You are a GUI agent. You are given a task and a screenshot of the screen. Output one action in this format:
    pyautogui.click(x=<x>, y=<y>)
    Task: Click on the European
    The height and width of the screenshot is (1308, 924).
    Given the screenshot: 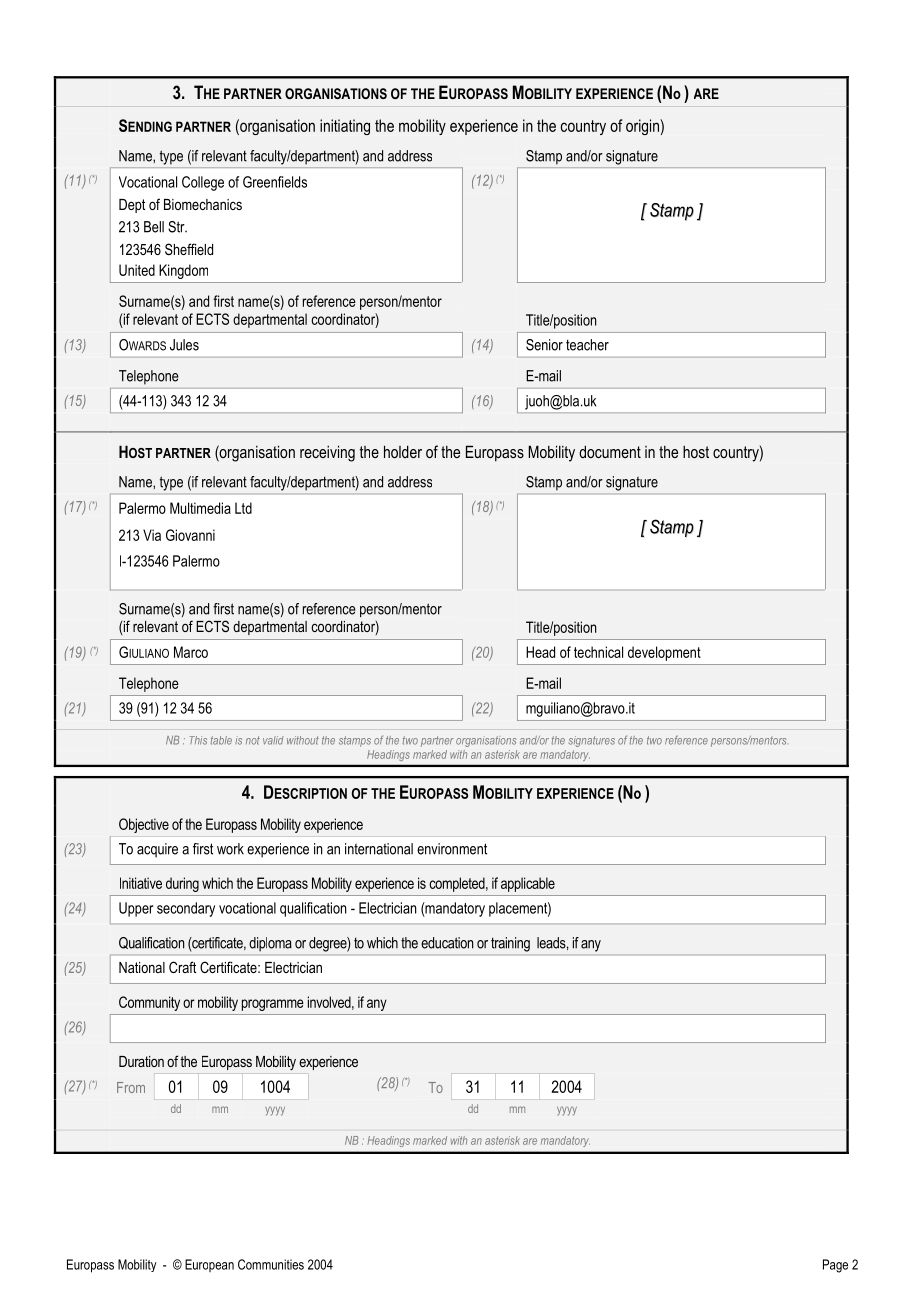 What is the action you would take?
    pyautogui.click(x=209, y=1265)
